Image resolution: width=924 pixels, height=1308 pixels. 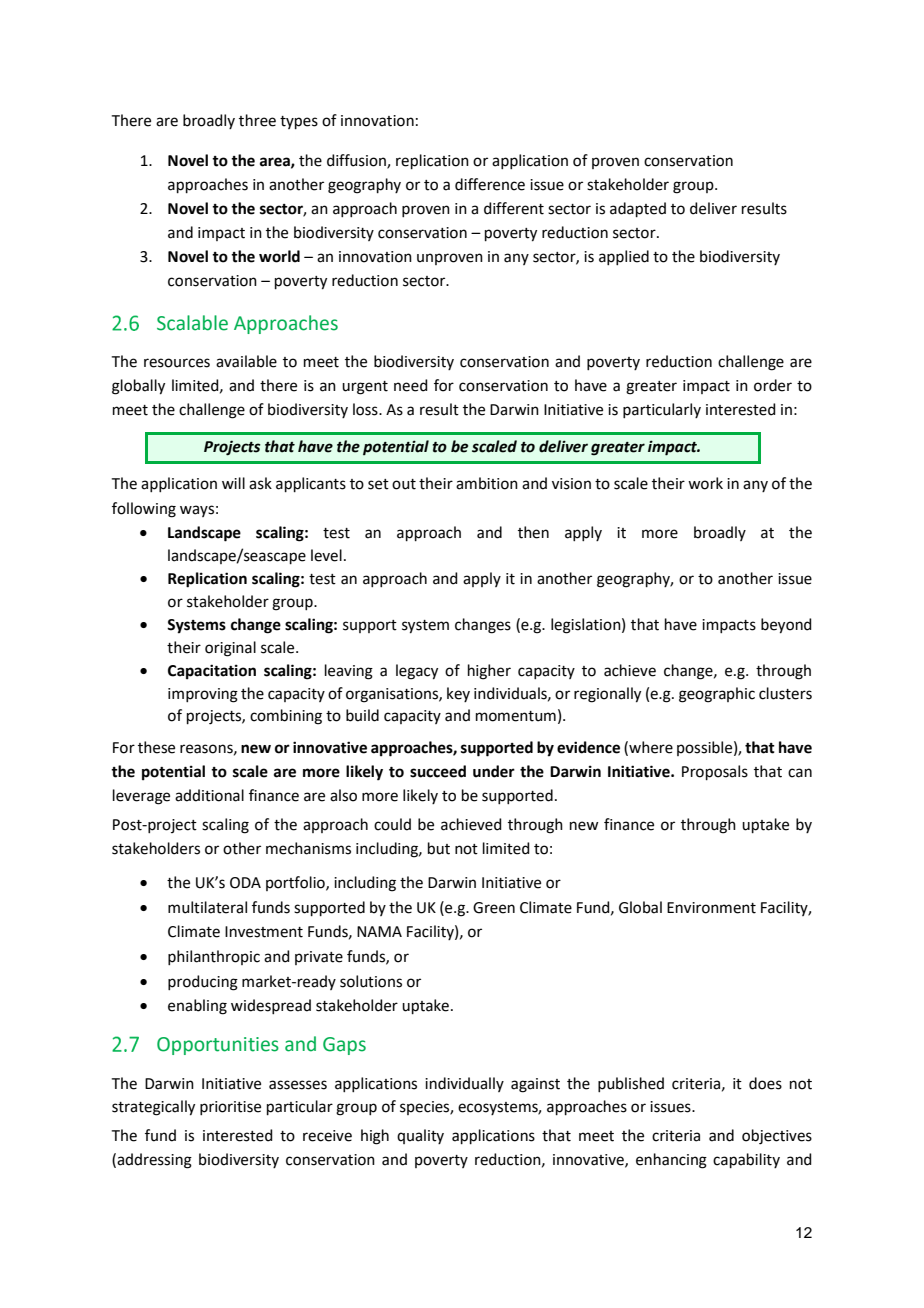 What do you see at coordinates (420, 1136) in the screenshot?
I see `quality` at bounding box center [420, 1136].
